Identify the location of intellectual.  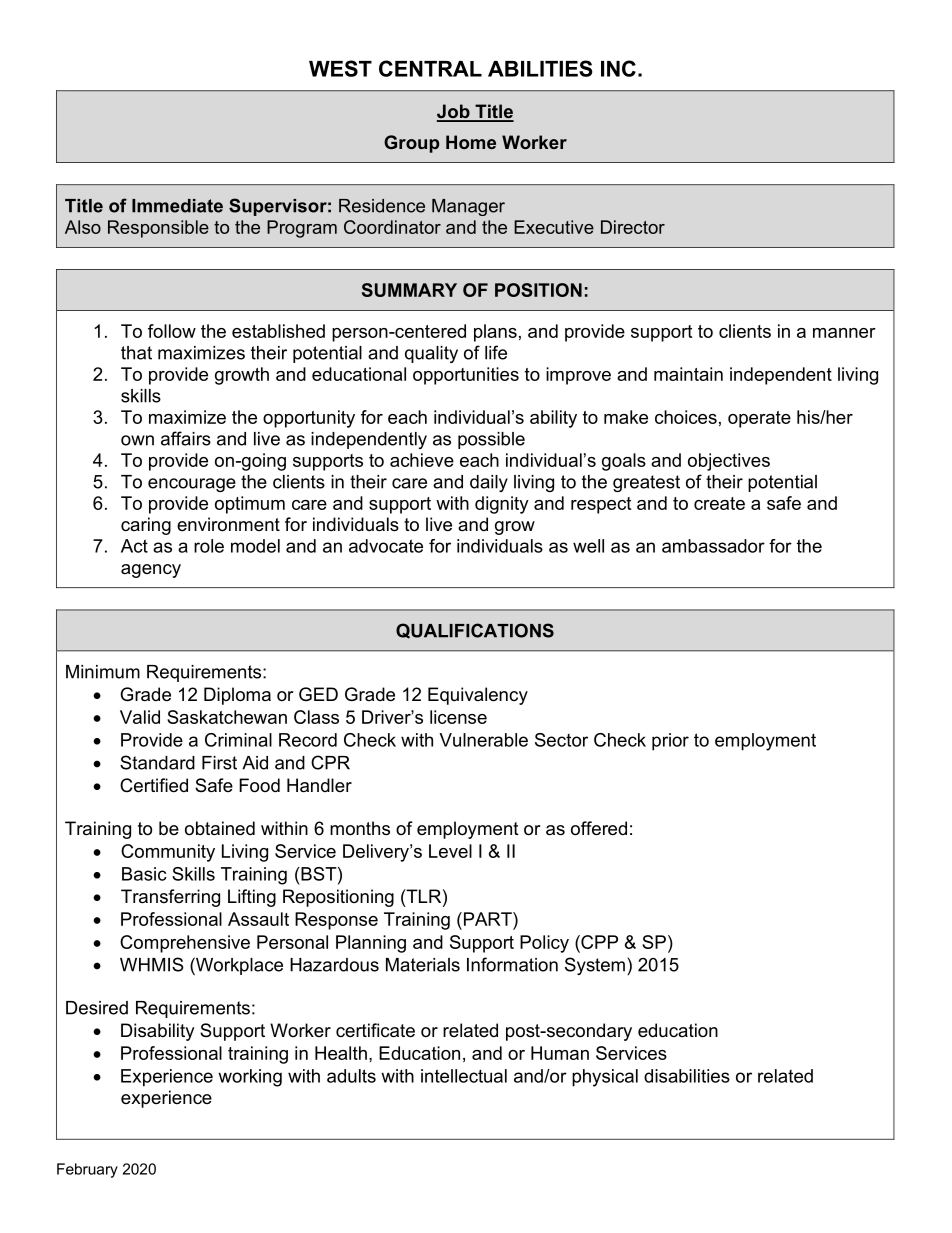
(464, 1076).
